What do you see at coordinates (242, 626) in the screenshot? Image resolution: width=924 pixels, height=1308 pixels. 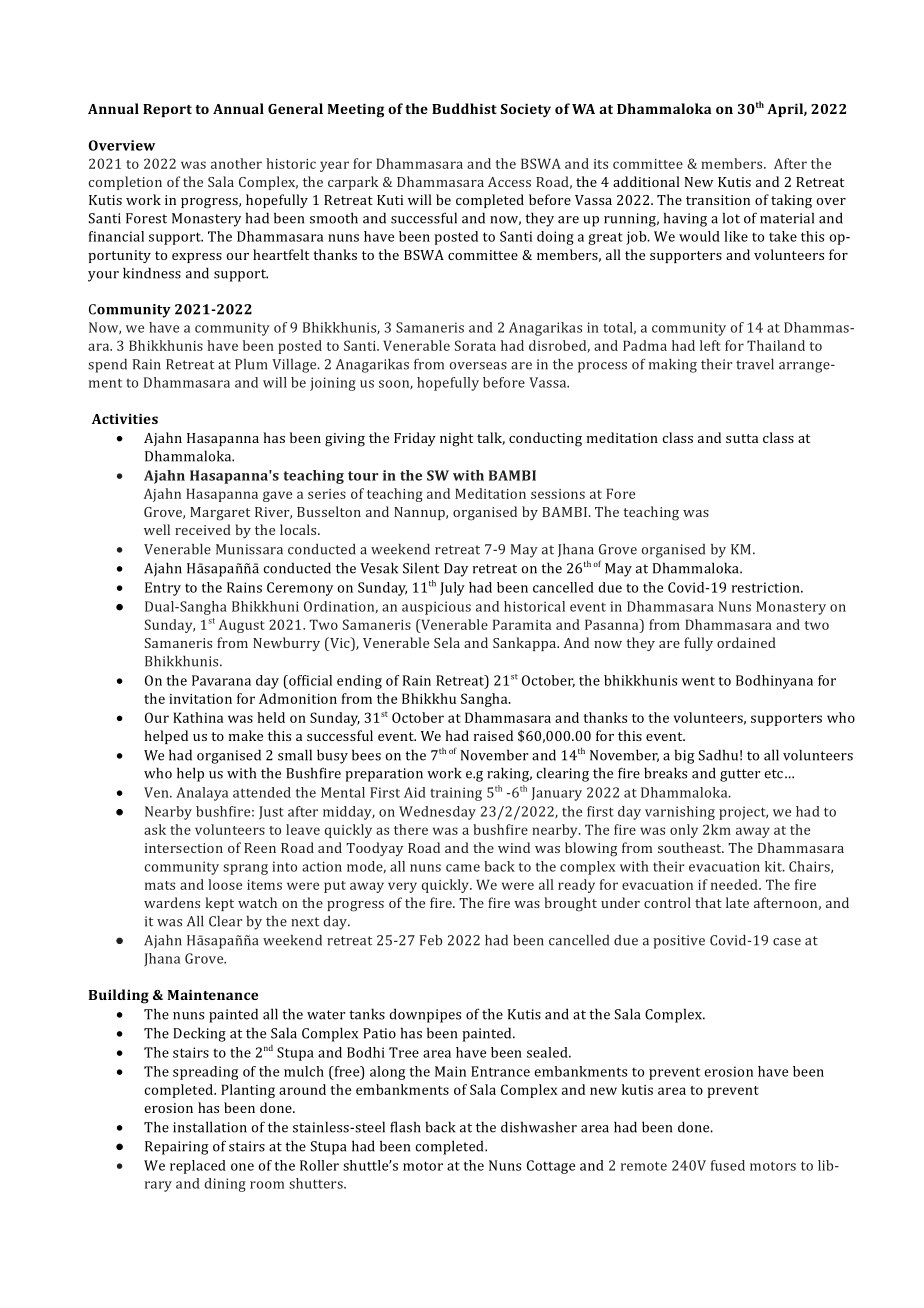 I see `August` at bounding box center [242, 626].
